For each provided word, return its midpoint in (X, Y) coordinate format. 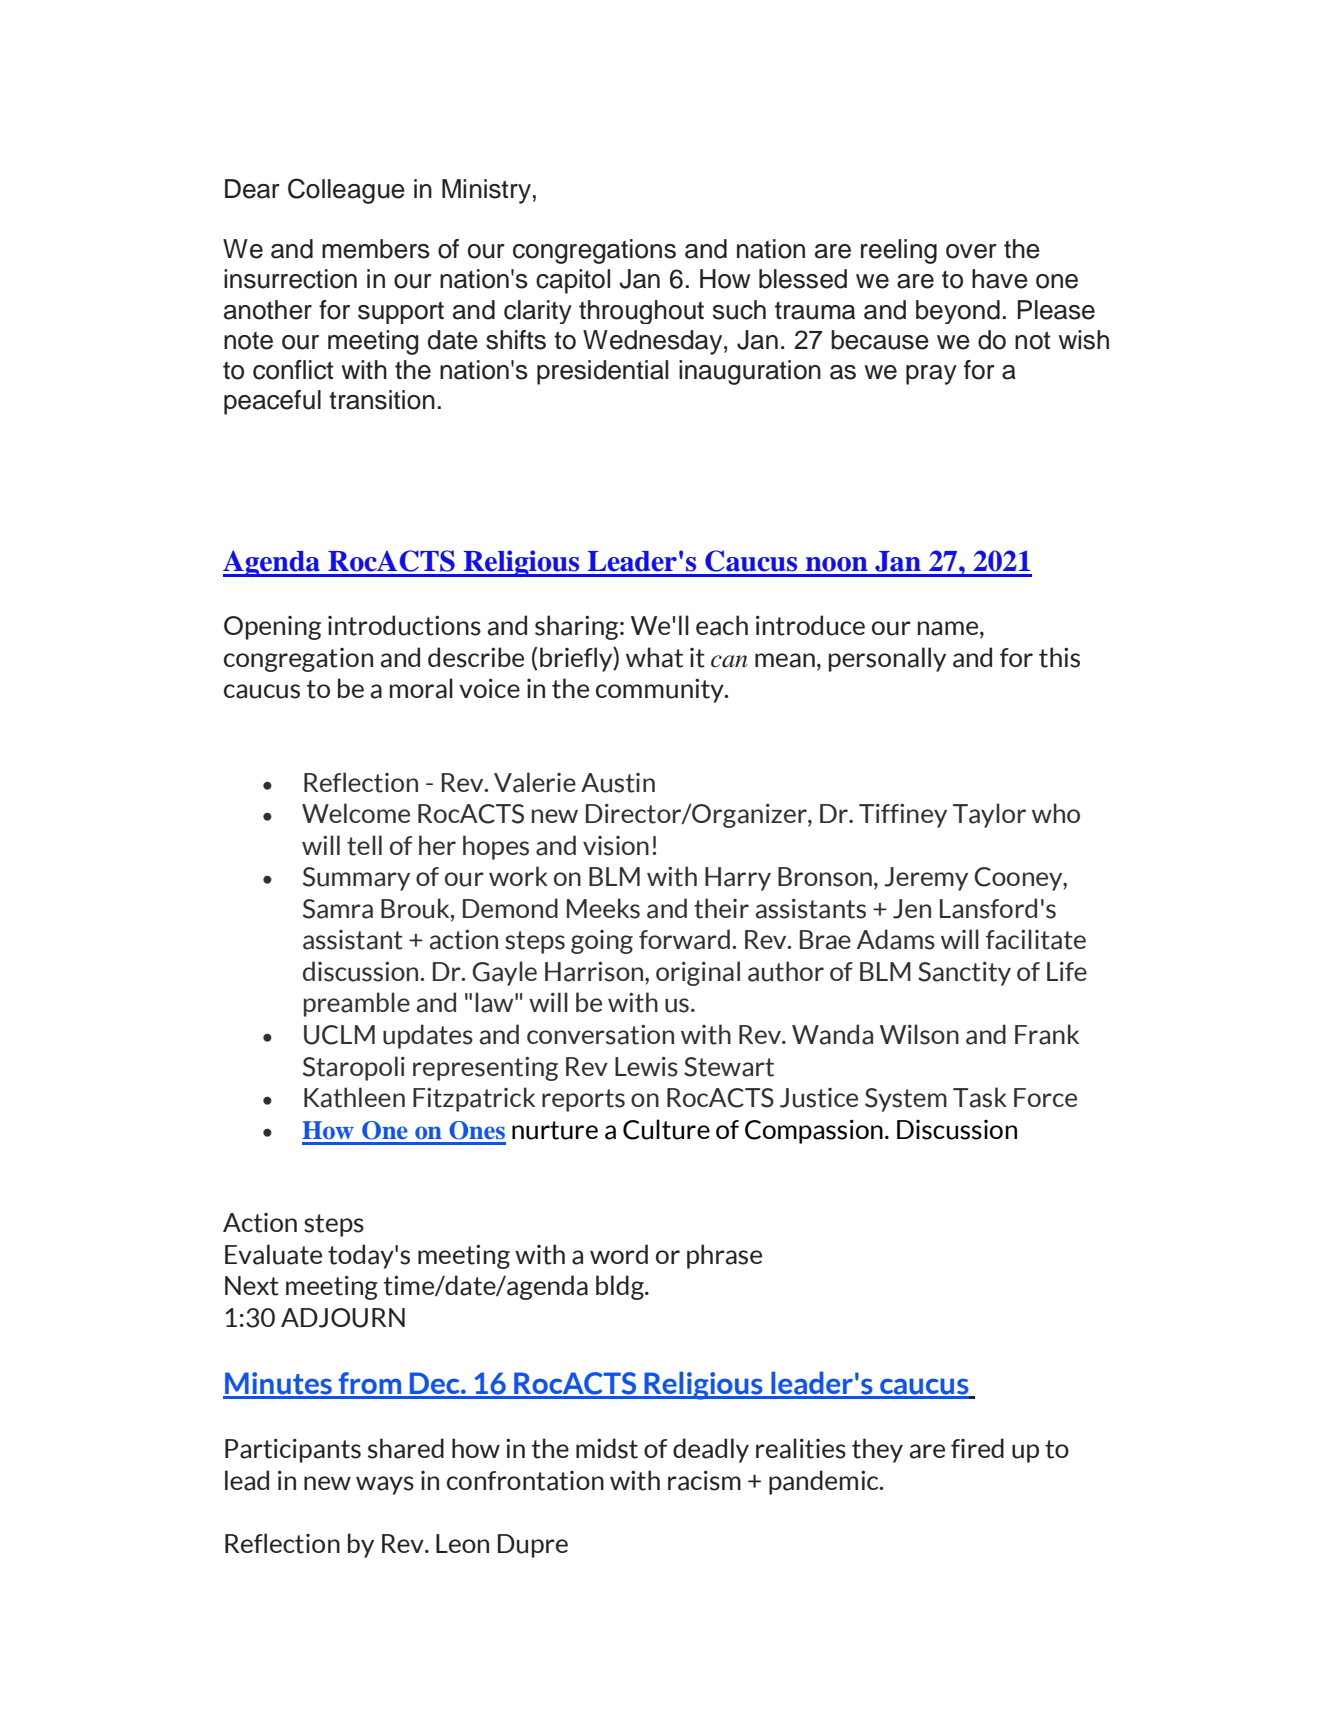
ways (385, 1485)
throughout (641, 312)
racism (704, 1480)
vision (616, 846)
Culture (666, 1129)
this (1059, 657)
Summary (356, 879)
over (971, 251)
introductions (404, 625)
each (722, 625)
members (376, 249)
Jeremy (926, 879)
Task (980, 1097)
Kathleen (354, 1097)
